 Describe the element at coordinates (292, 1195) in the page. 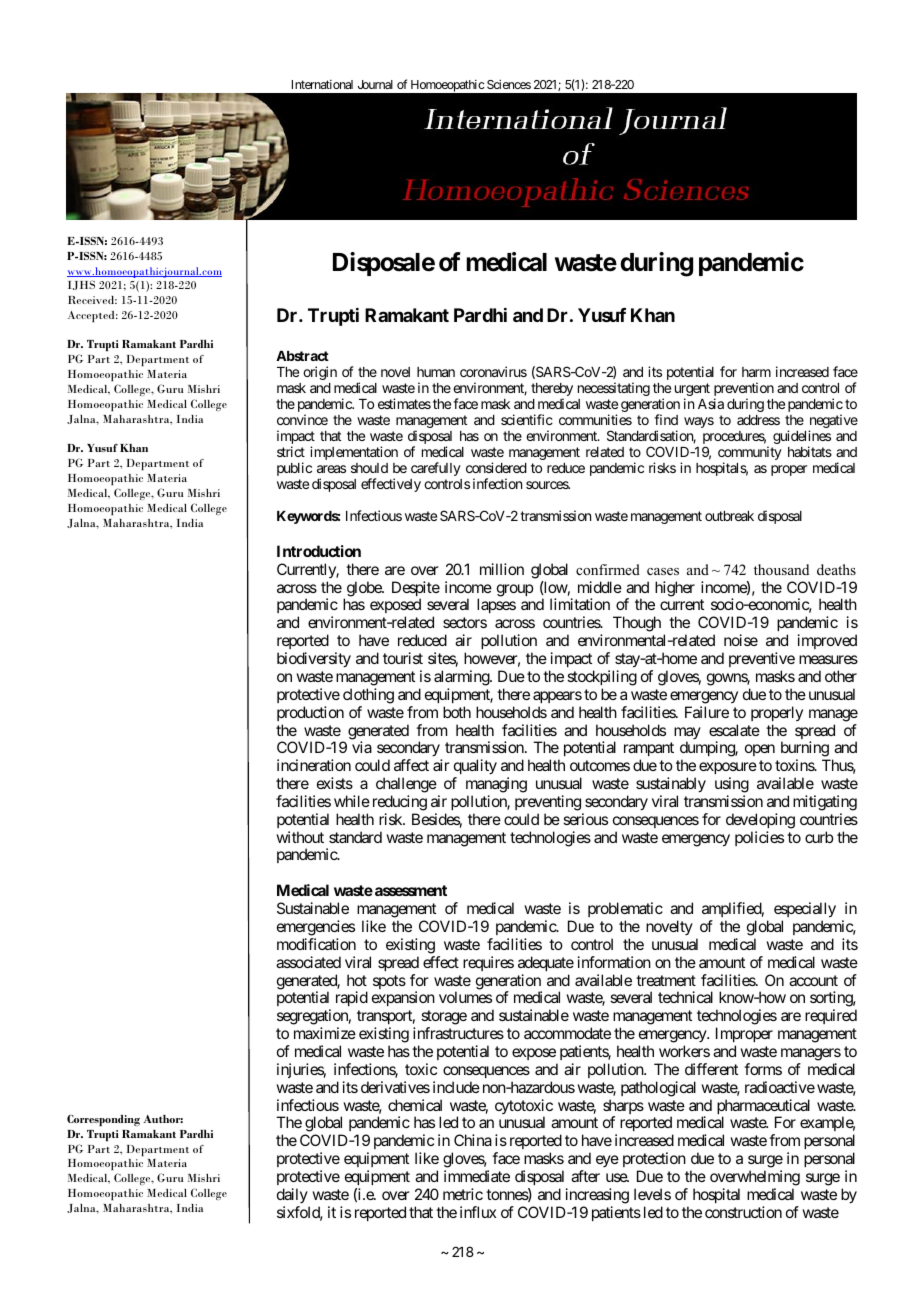

I see `daily` at that location.
